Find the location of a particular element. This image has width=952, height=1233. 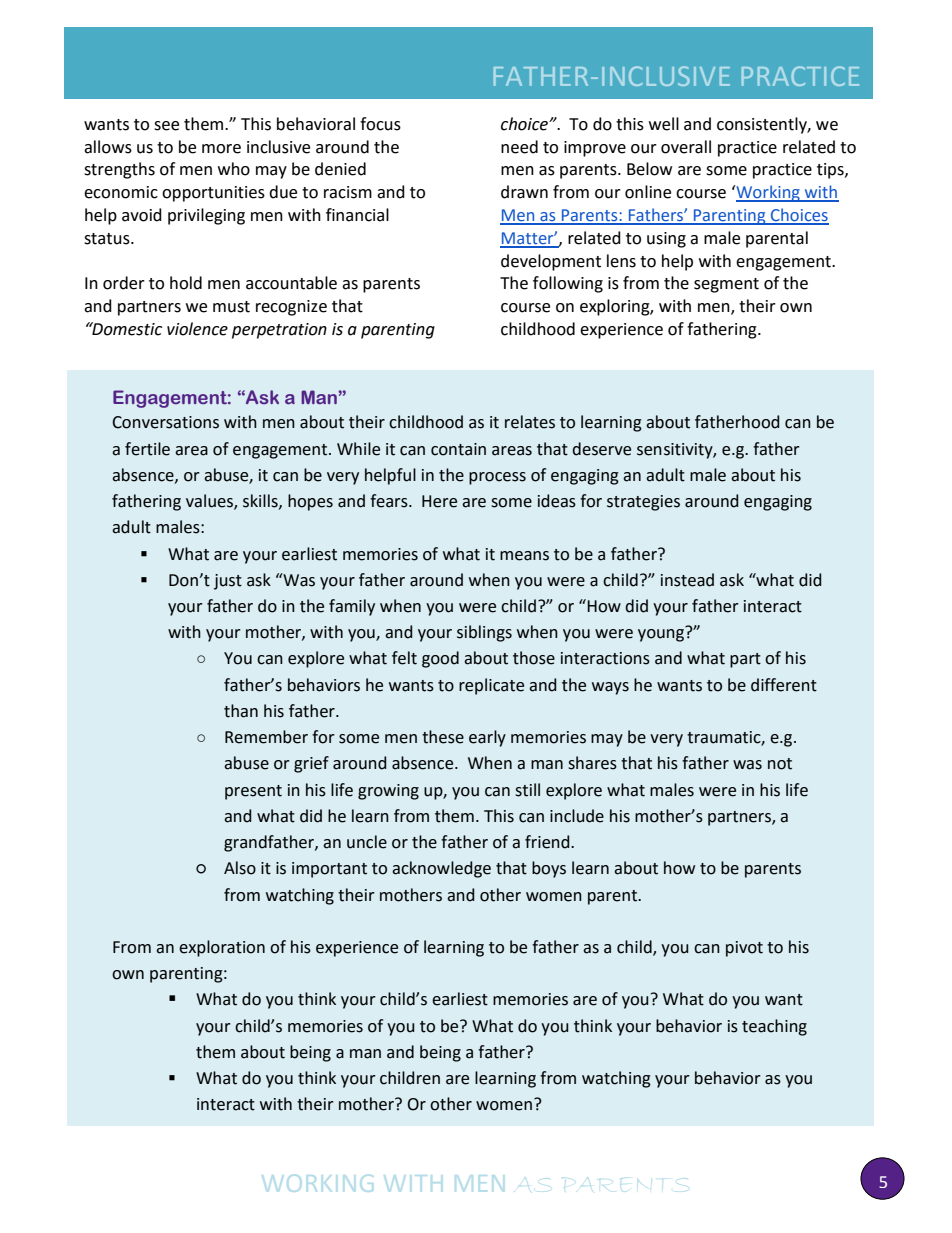

exploration is located at coordinates (222, 948).
